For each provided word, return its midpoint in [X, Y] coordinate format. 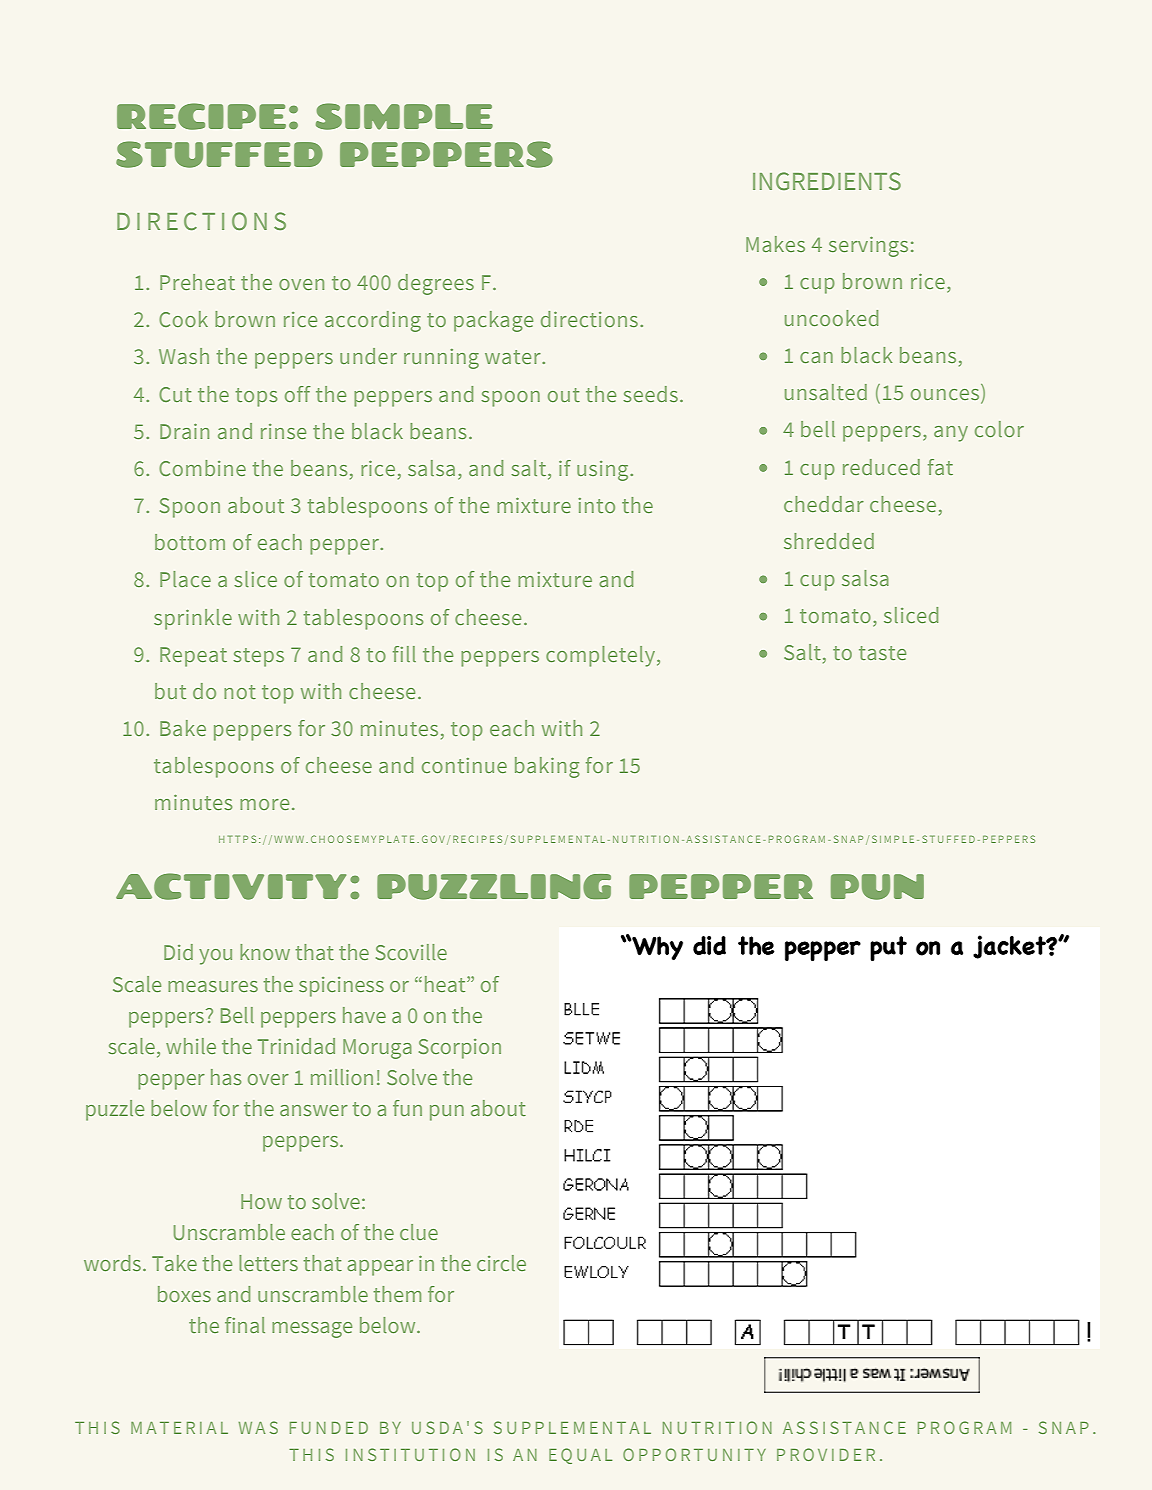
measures [213, 986]
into [596, 505]
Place [185, 579]
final [245, 1325]
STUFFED [219, 154]
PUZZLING [494, 887]
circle [501, 1263]
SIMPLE [404, 116]
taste [882, 653]
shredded [829, 541]
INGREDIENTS [827, 181]
